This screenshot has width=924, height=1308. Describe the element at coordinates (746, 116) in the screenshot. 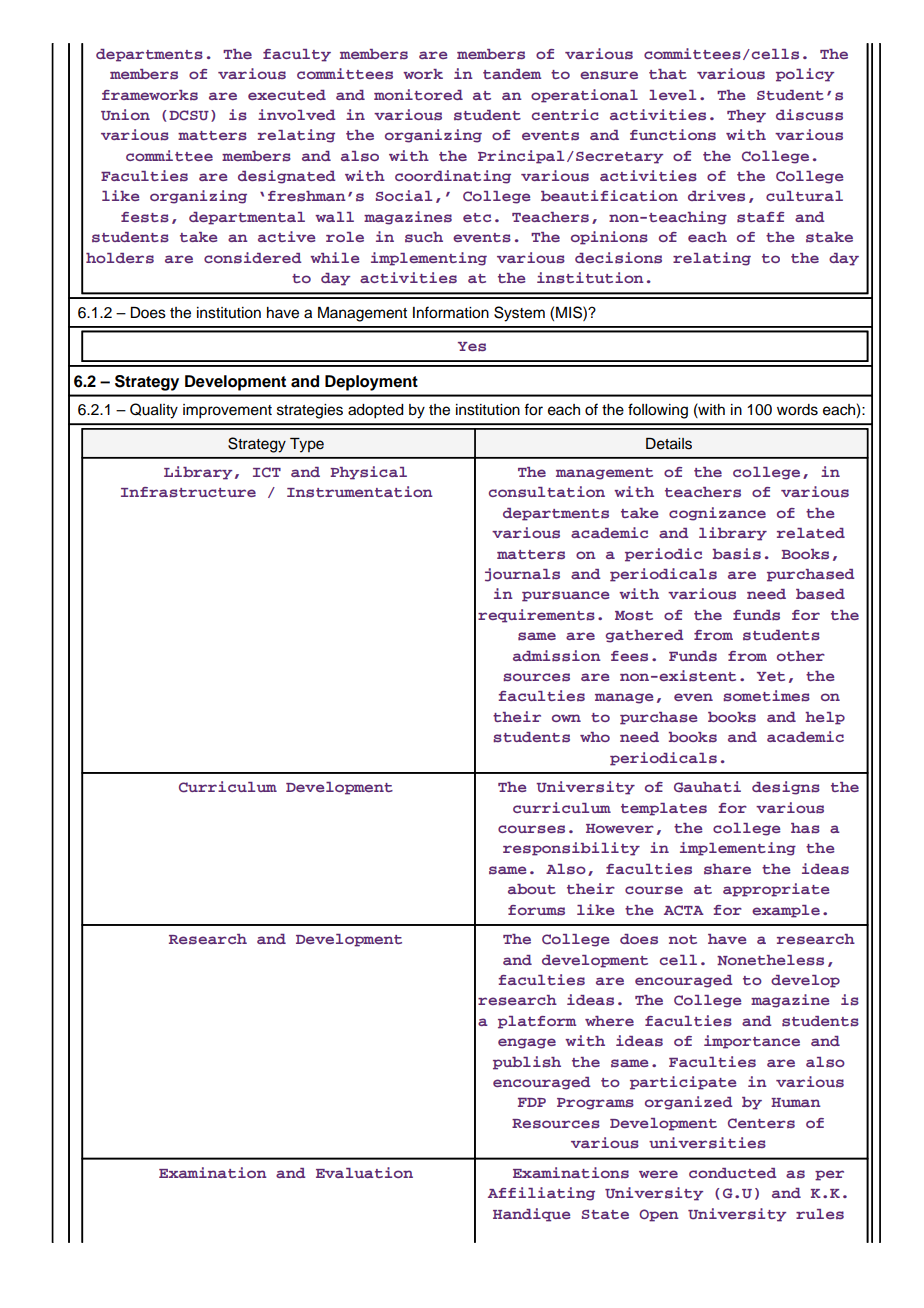

I see `They` at that location.
